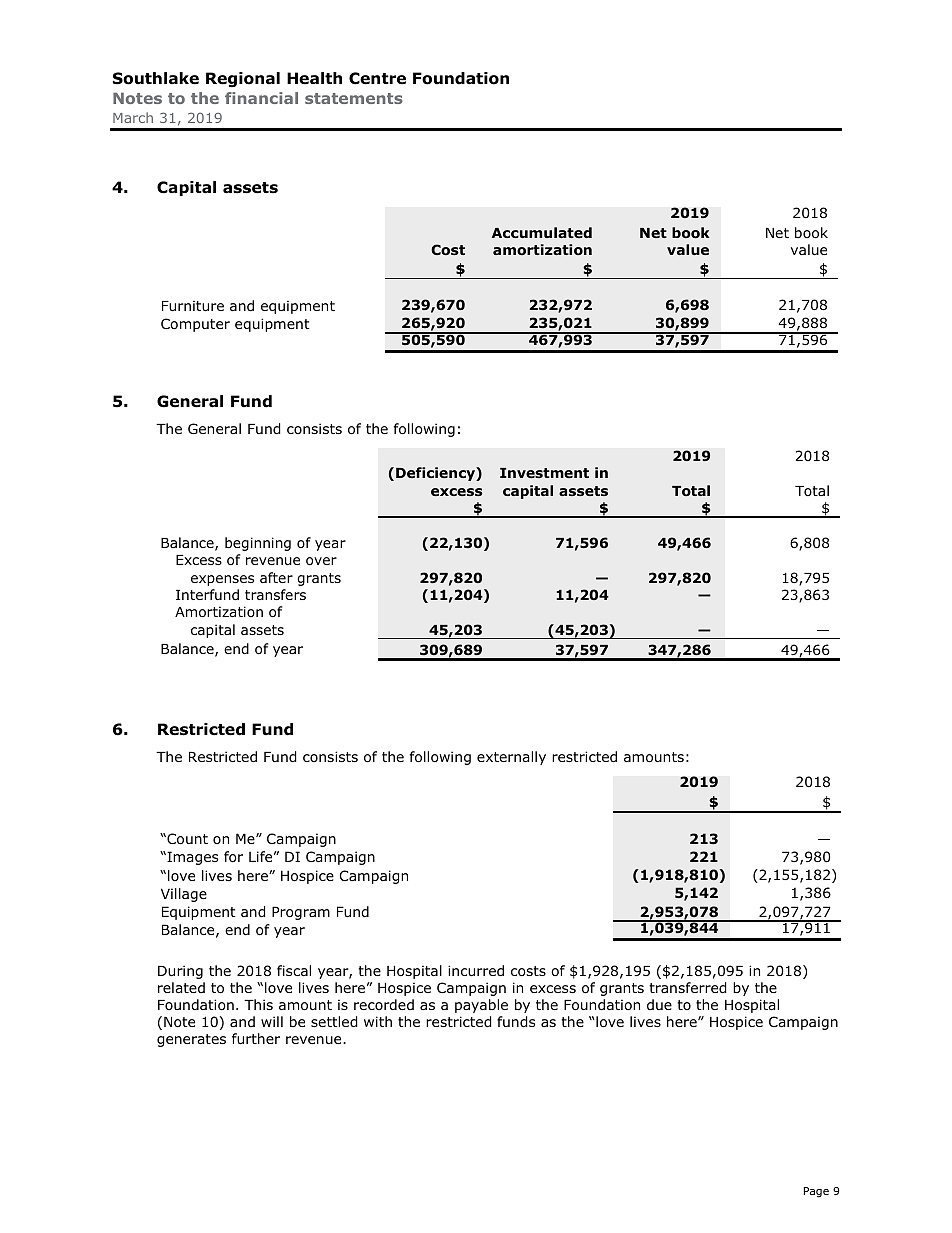 Image resolution: width=952 pixels, height=1233 pixels. What do you see at coordinates (222, 580) in the image?
I see `expenses` at bounding box center [222, 580].
